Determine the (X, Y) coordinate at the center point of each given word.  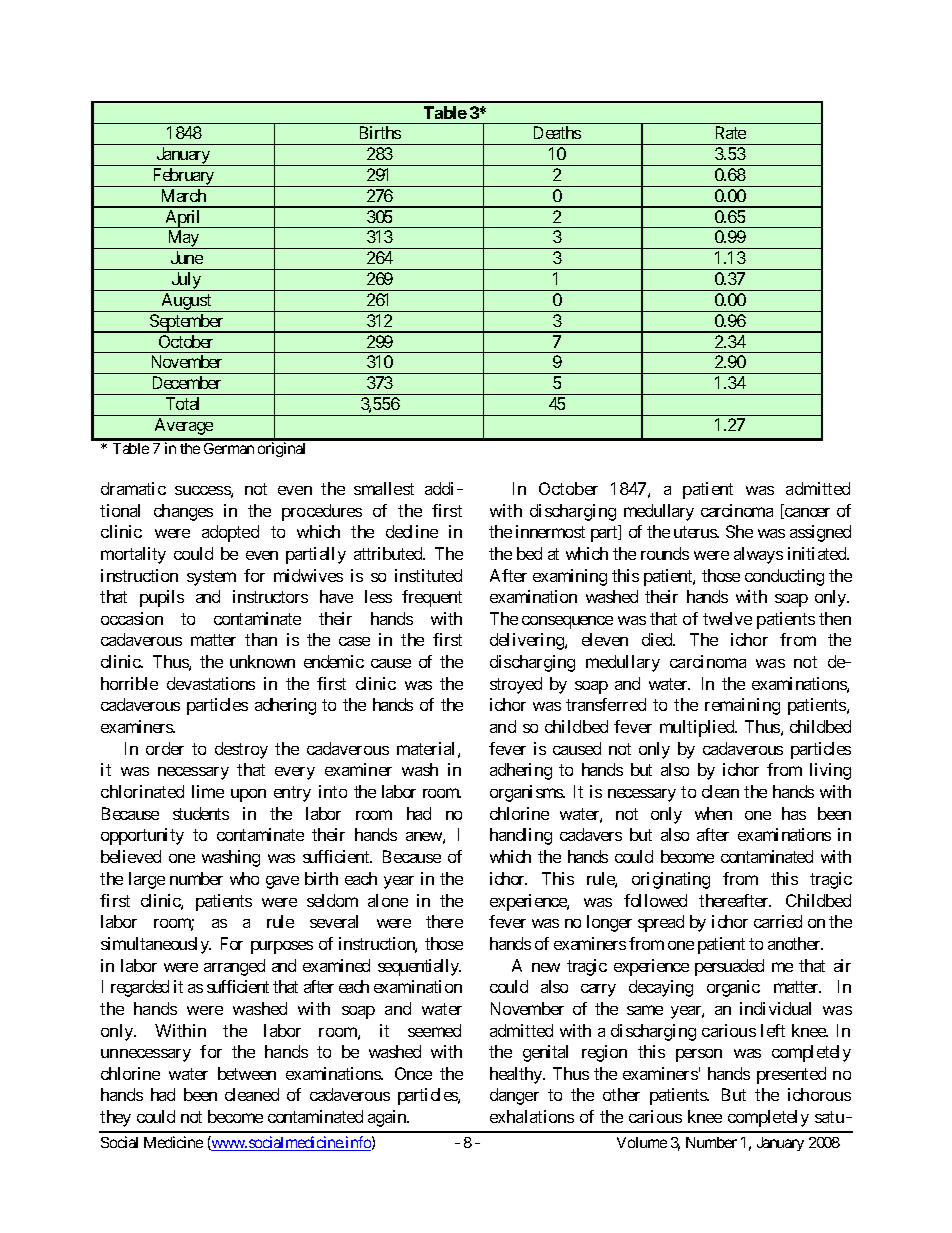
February (183, 177)
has (794, 813)
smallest (384, 488)
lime (208, 791)
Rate (731, 132)
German (229, 448)
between (247, 1073)
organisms (527, 793)
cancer (806, 513)
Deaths (557, 132)
